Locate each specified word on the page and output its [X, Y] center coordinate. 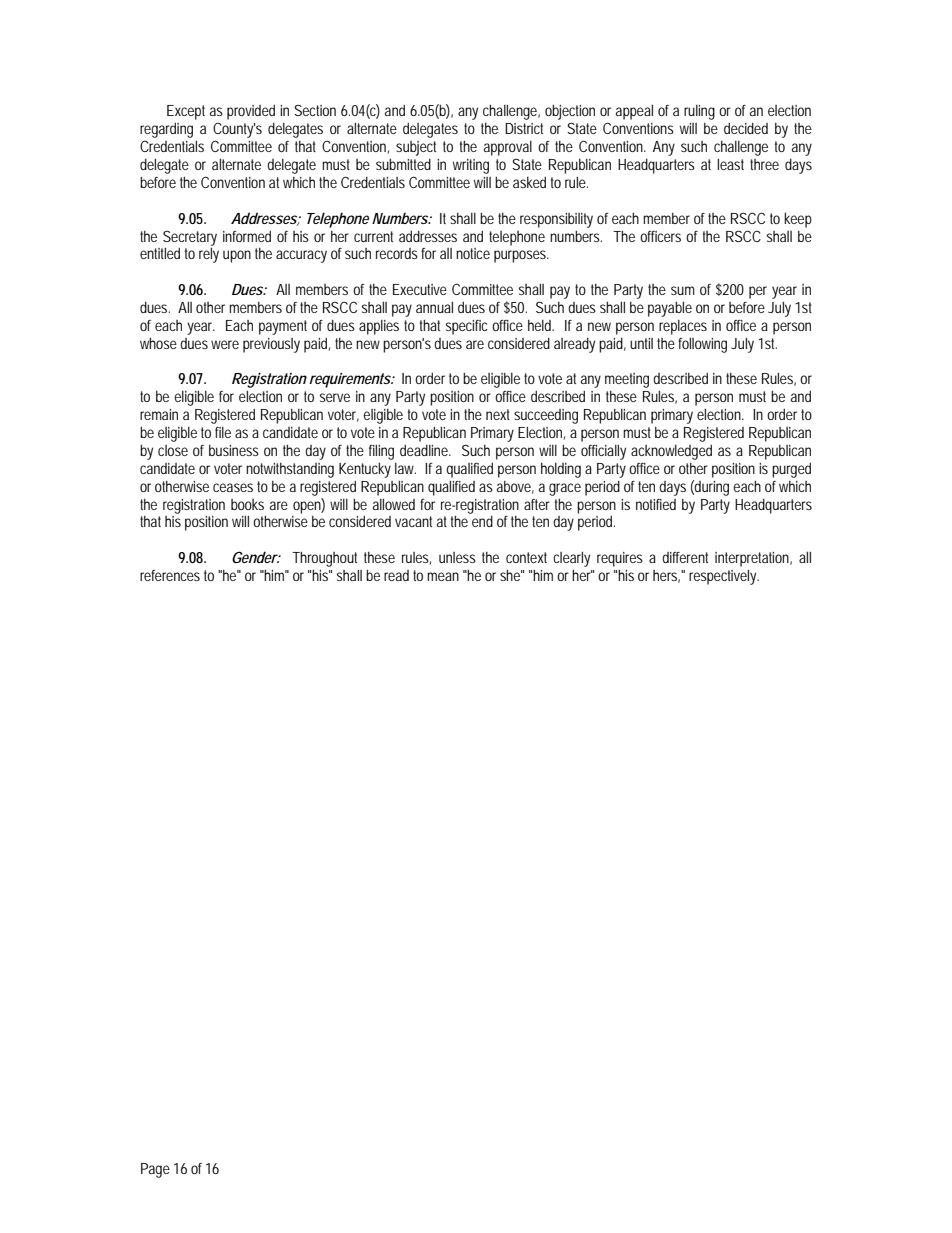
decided [746, 128]
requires [620, 559]
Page [155, 1170]
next [498, 414]
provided [251, 112]
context [526, 557]
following [702, 345]
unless [457, 557]
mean [443, 576]
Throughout [324, 559]
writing [471, 166]
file [223, 432]
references [170, 575]
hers [666, 576]
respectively [724, 577]
